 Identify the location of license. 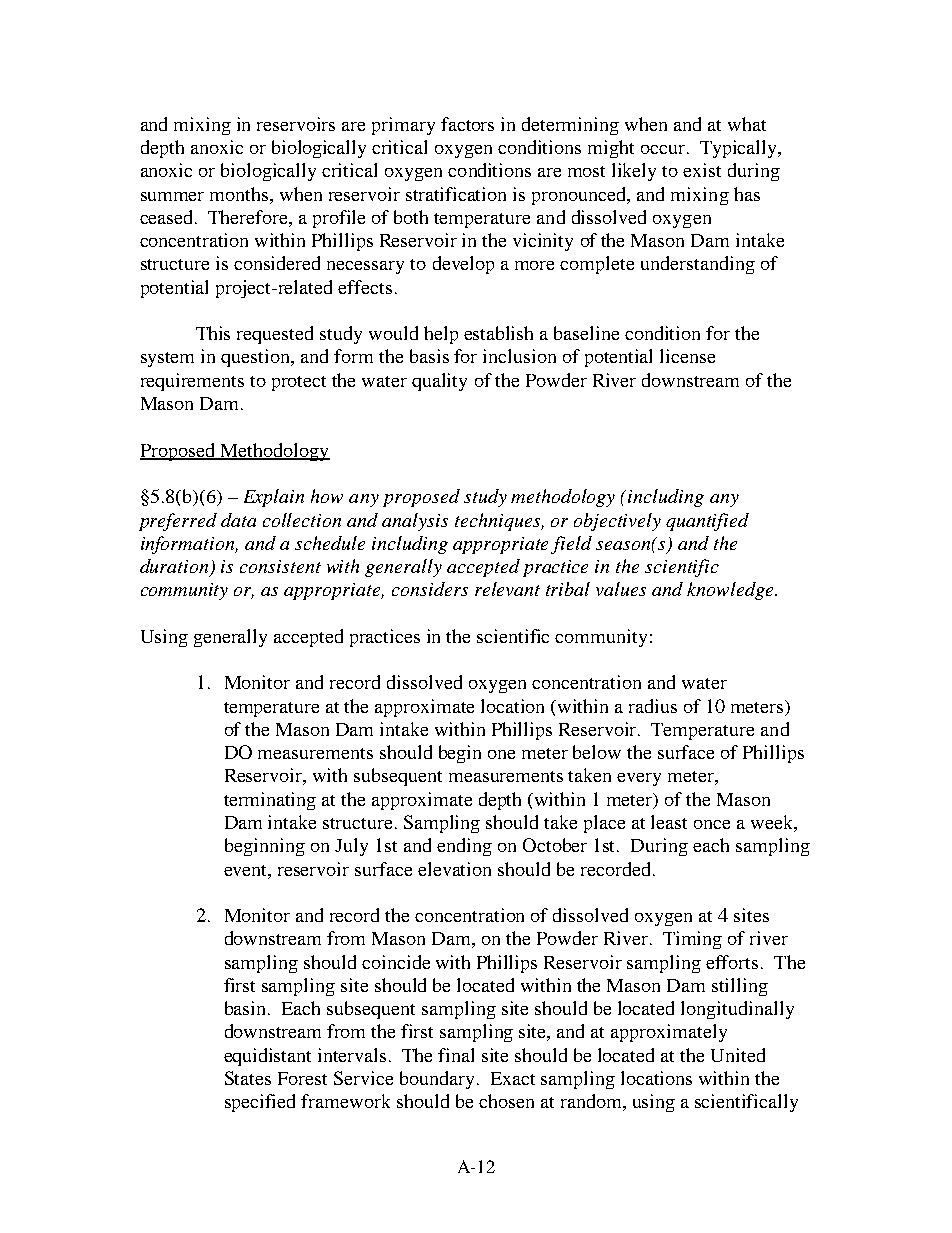
(687, 356).
